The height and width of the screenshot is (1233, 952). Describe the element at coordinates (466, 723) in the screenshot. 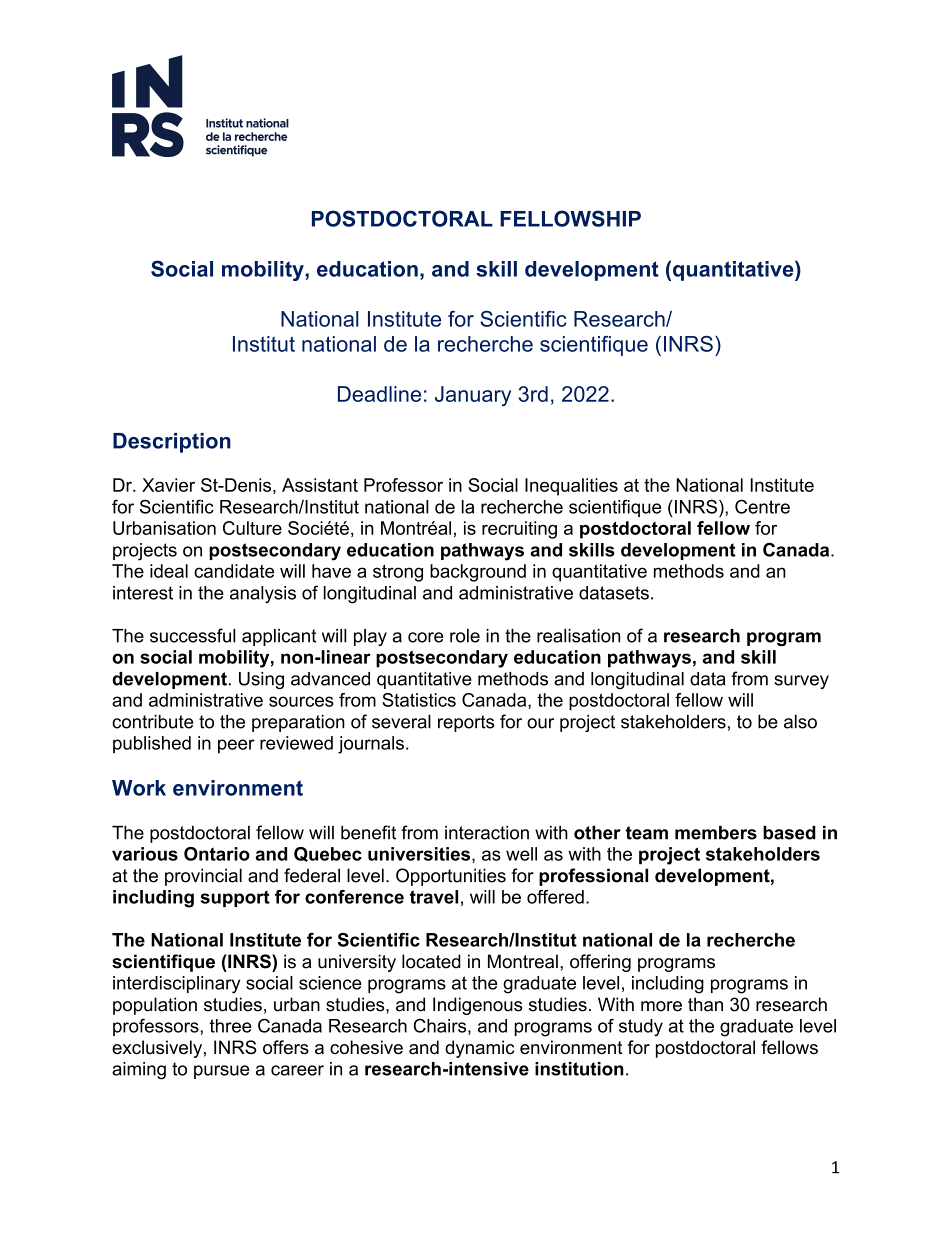

I see `reports` at that location.
